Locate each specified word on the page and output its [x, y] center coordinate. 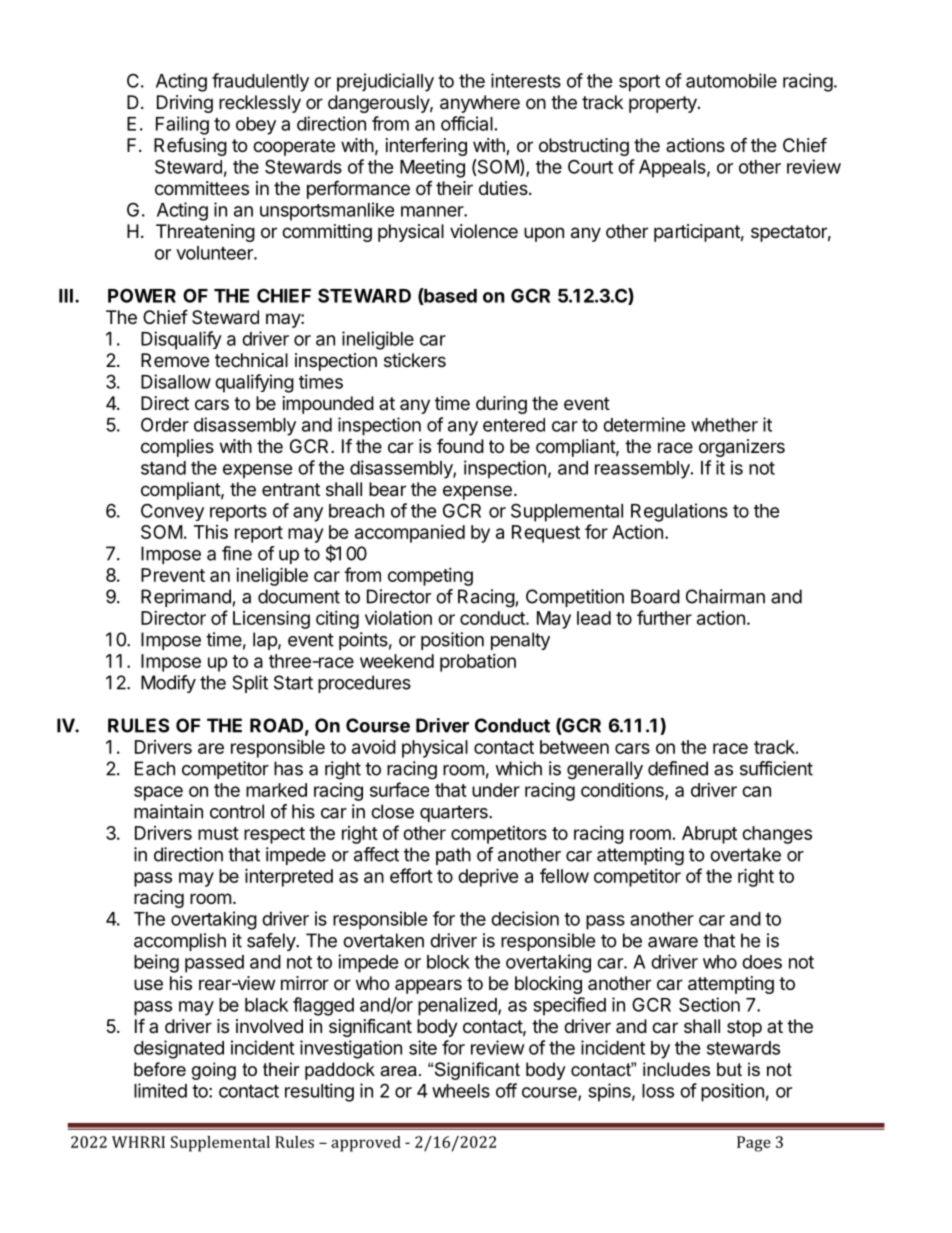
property [664, 104]
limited [160, 1090]
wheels [461, 1091]
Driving [185, 104]
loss [658, 1091]
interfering [426, 147]
